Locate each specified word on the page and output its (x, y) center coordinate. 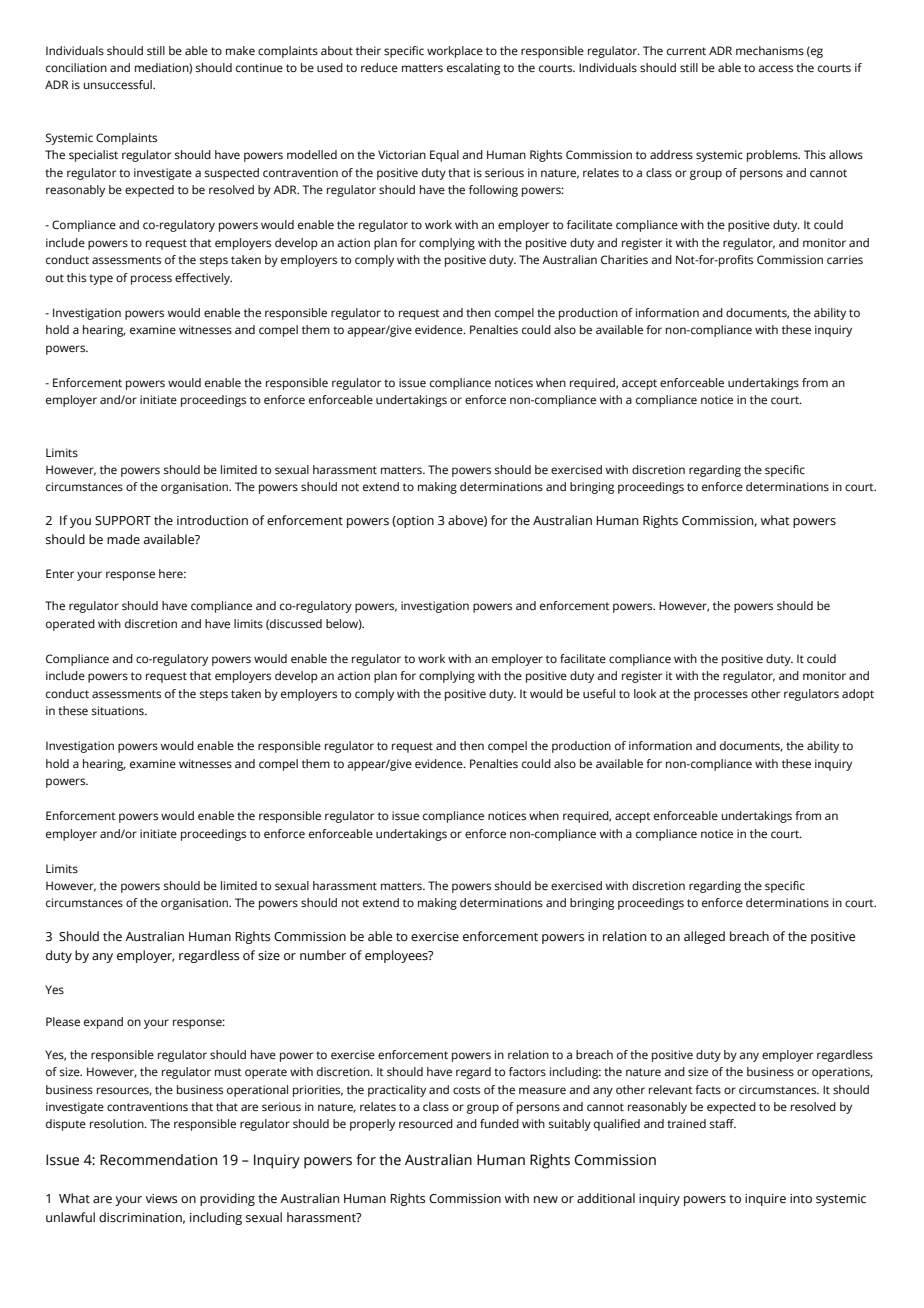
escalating (473, 69)
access (775, 69)
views (161, 1199)
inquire (765, 1200)
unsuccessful (119, 85)
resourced (426, 1123)
